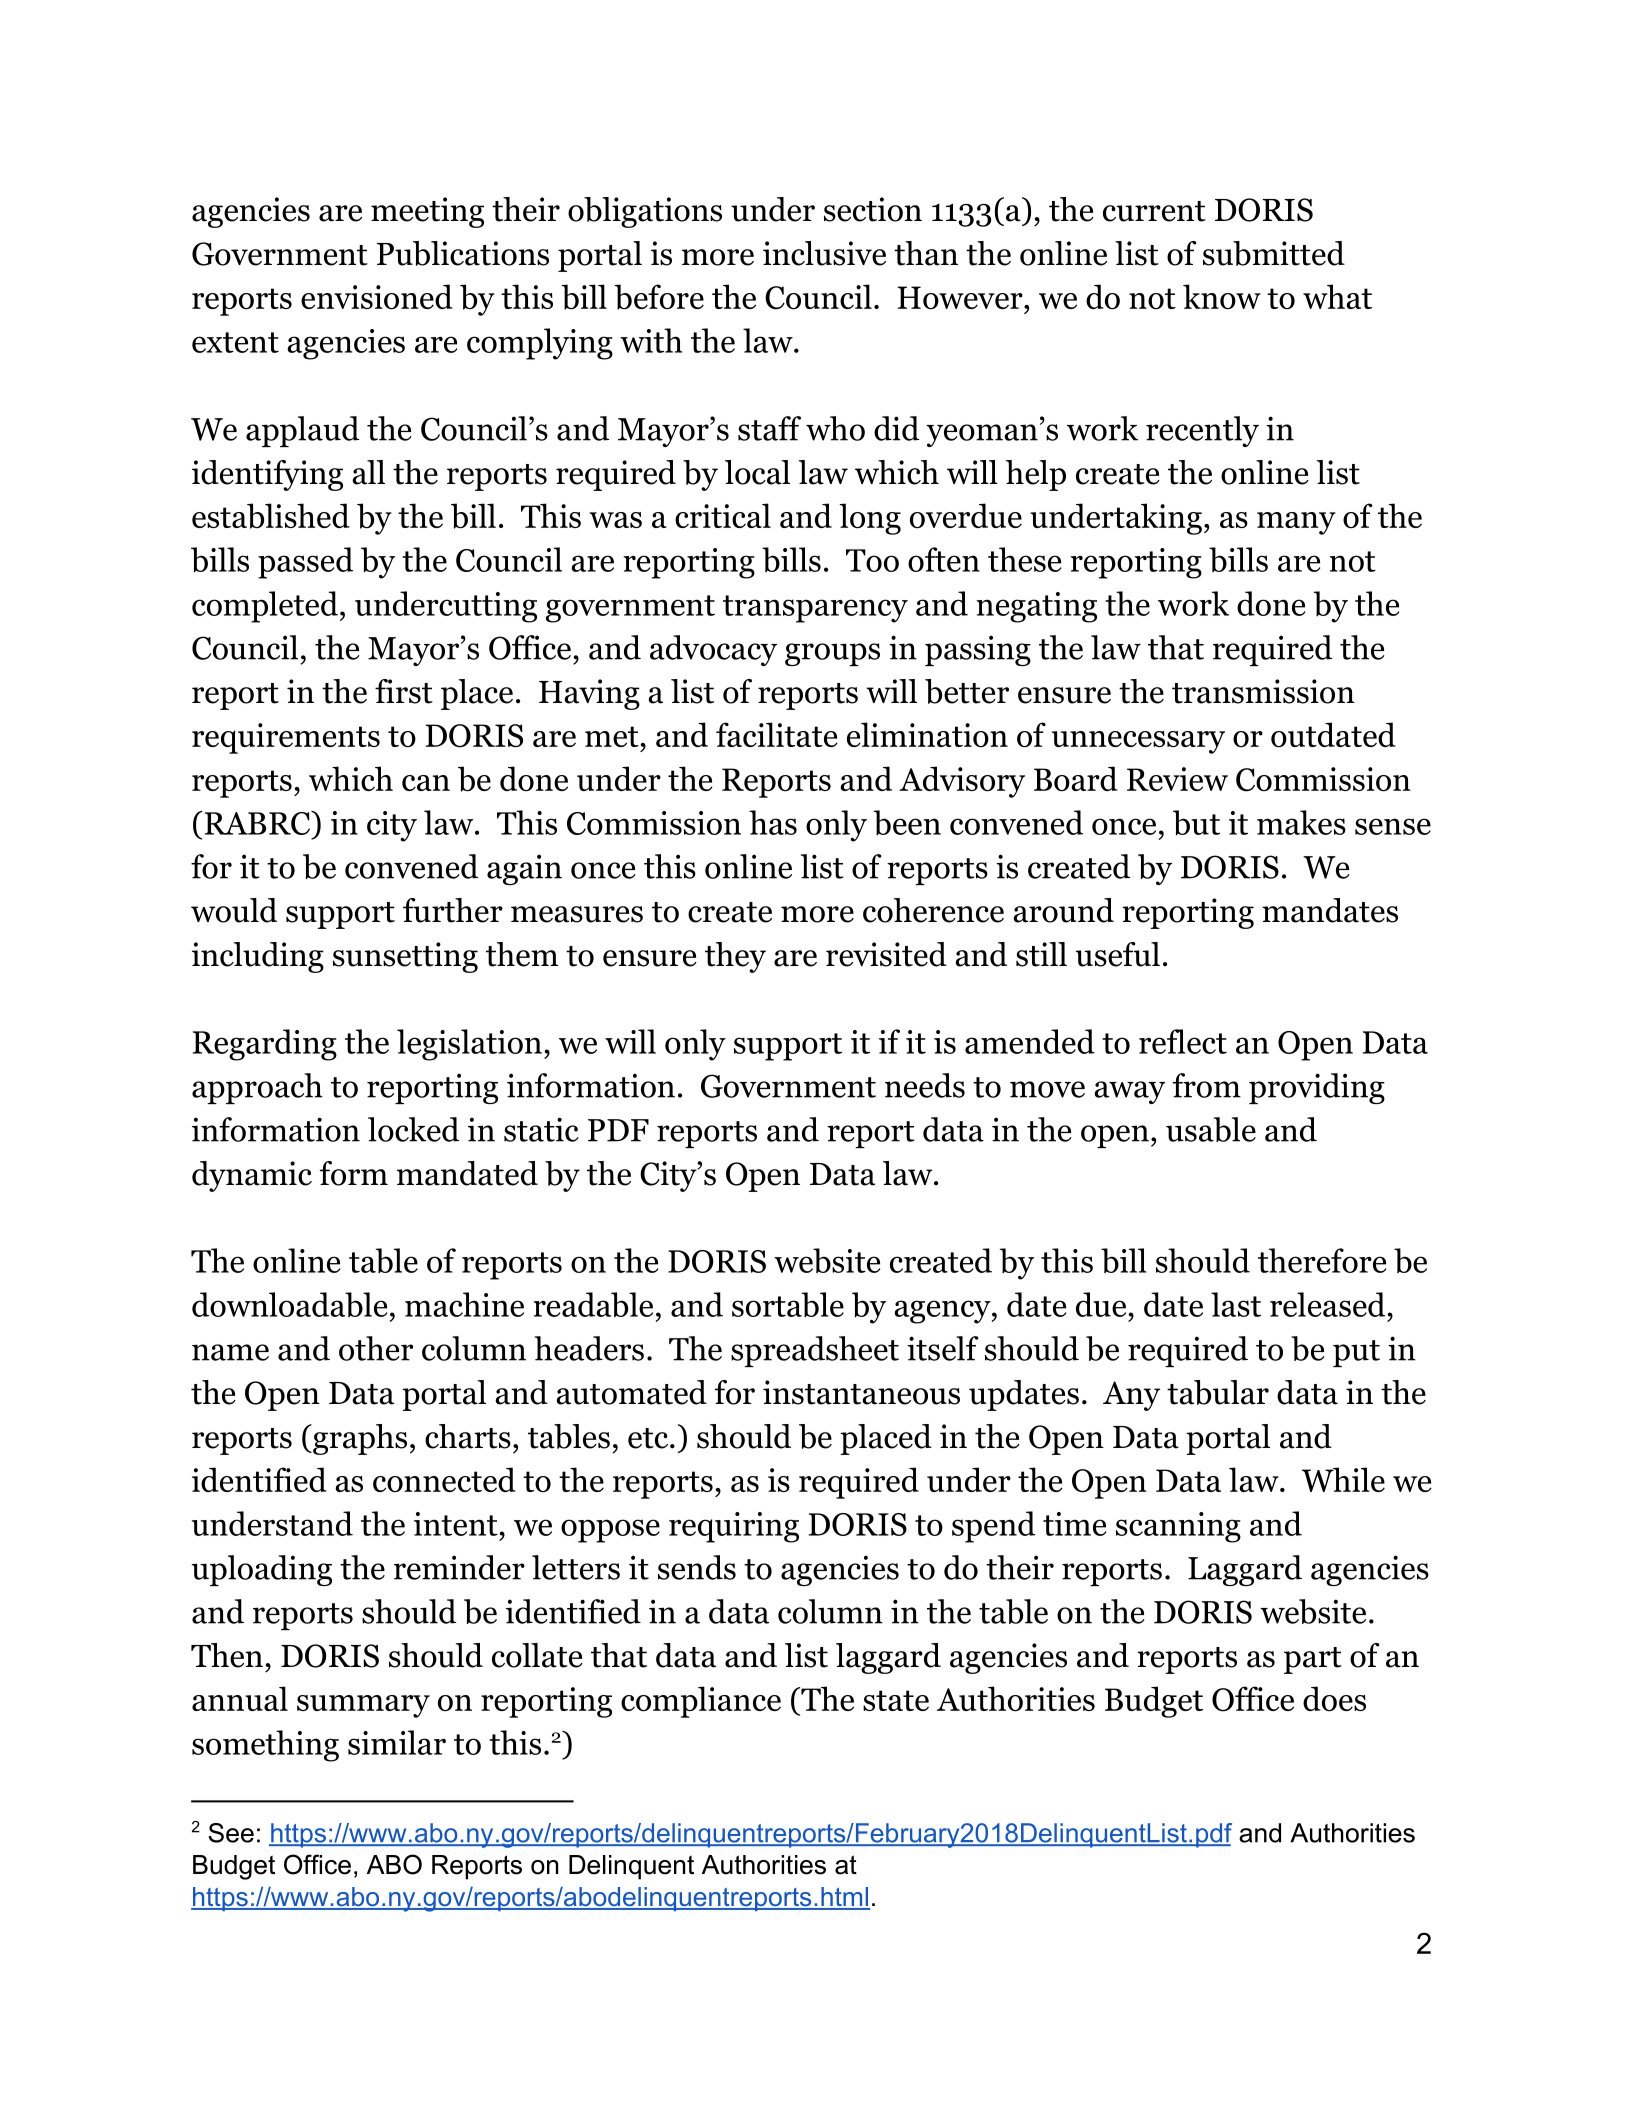 This screenshot has height=2116, width=1635. Describe the element at coordinates (824, 253) in the screenshot. I see `inclusive` at that location.
